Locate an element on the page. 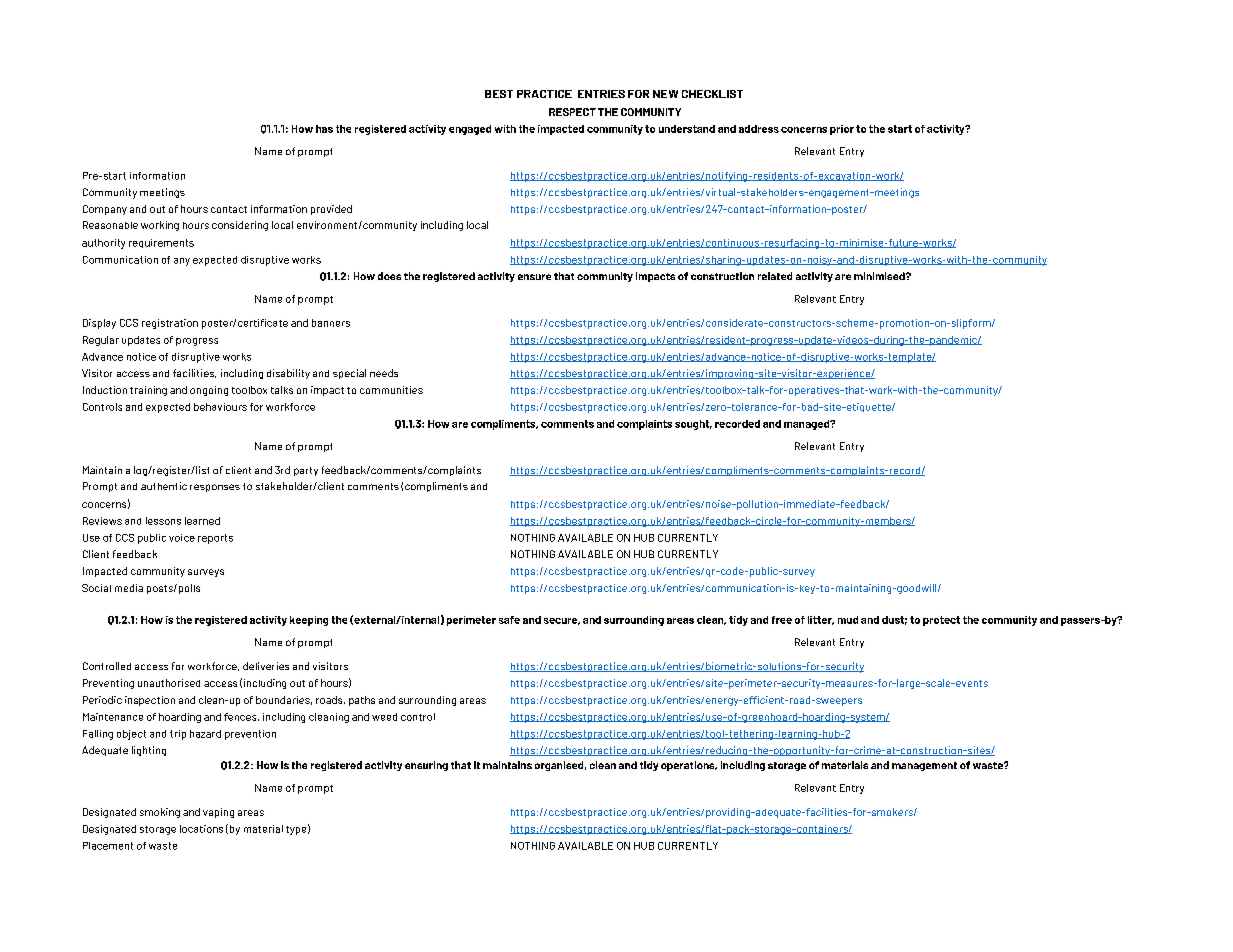 The width and height of the document is (1233, 952). managed is located at coordinates (808, 425).
